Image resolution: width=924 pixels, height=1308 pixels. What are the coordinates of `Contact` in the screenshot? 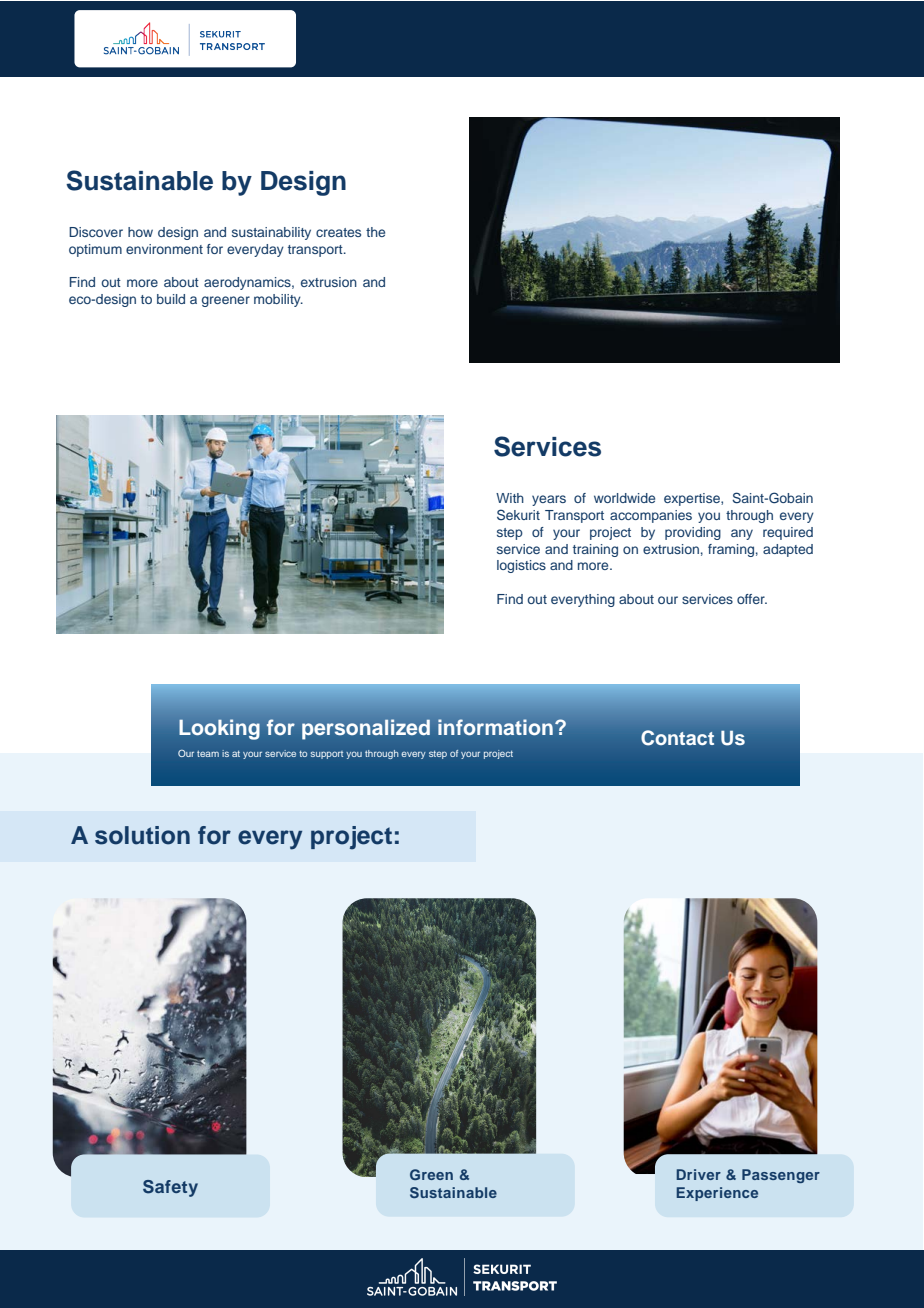 It's located at (677, 738).
